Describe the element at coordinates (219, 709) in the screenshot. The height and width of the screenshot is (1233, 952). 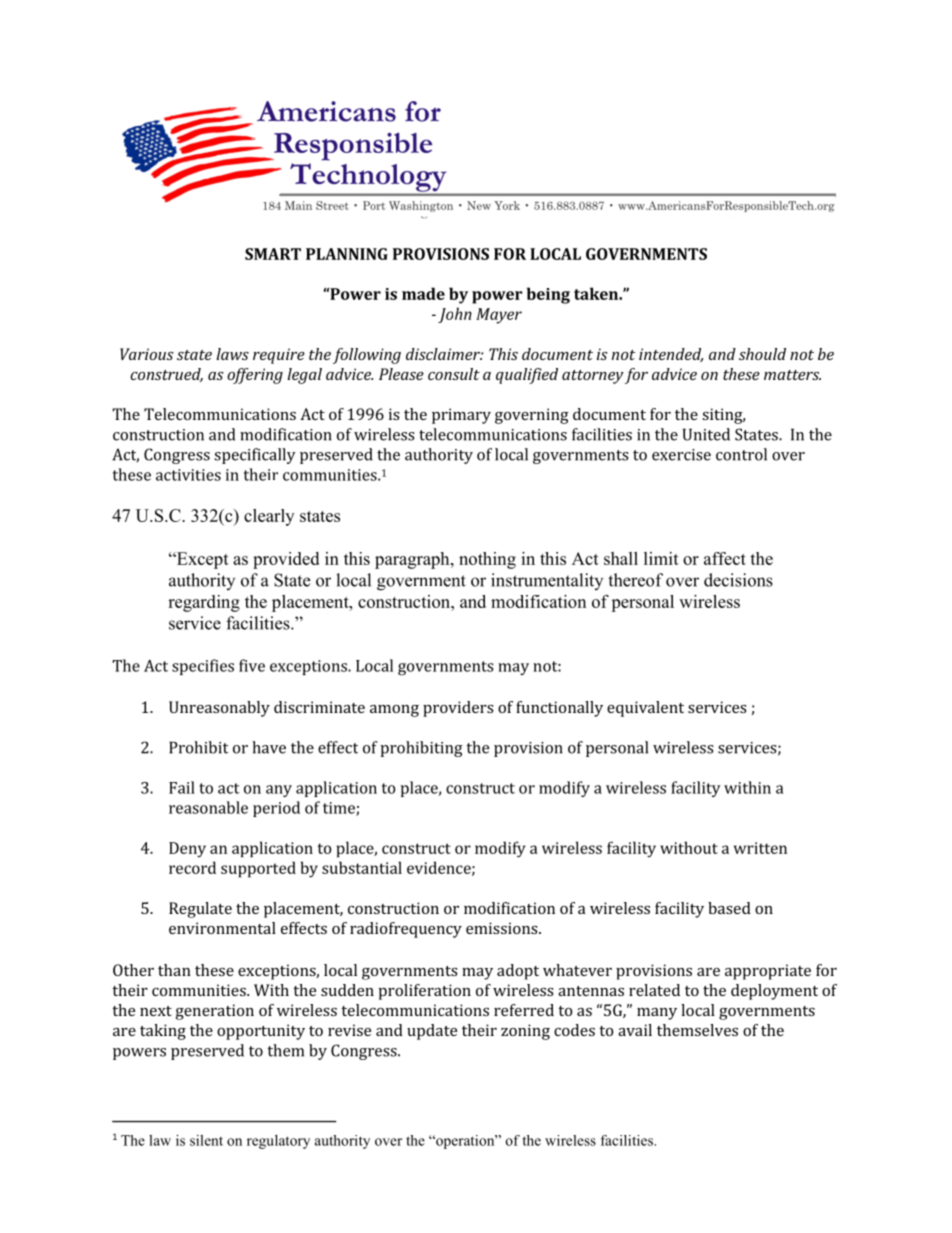
I see `Unreasonably` at that location.
